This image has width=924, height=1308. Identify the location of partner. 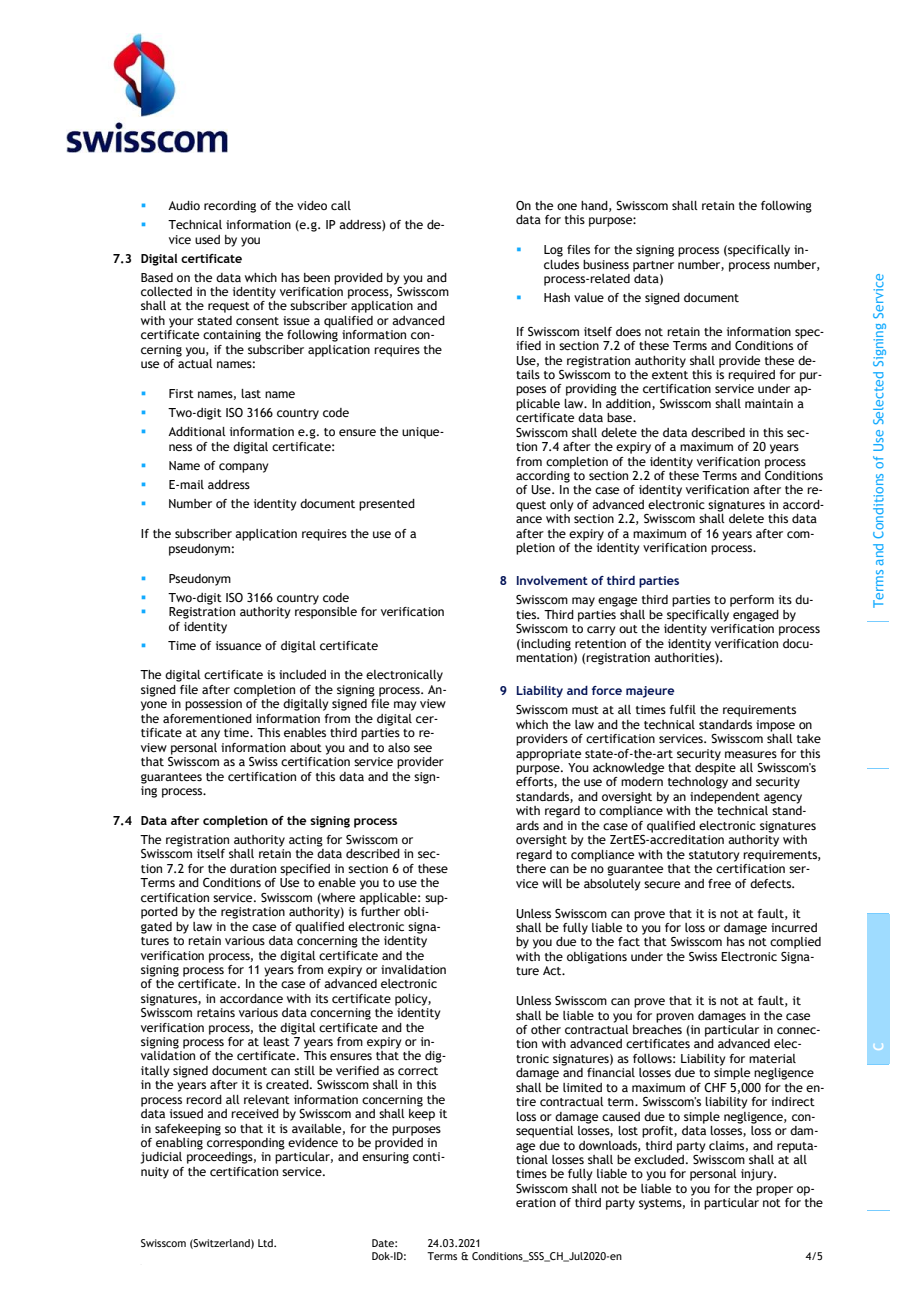
(653, 266).
